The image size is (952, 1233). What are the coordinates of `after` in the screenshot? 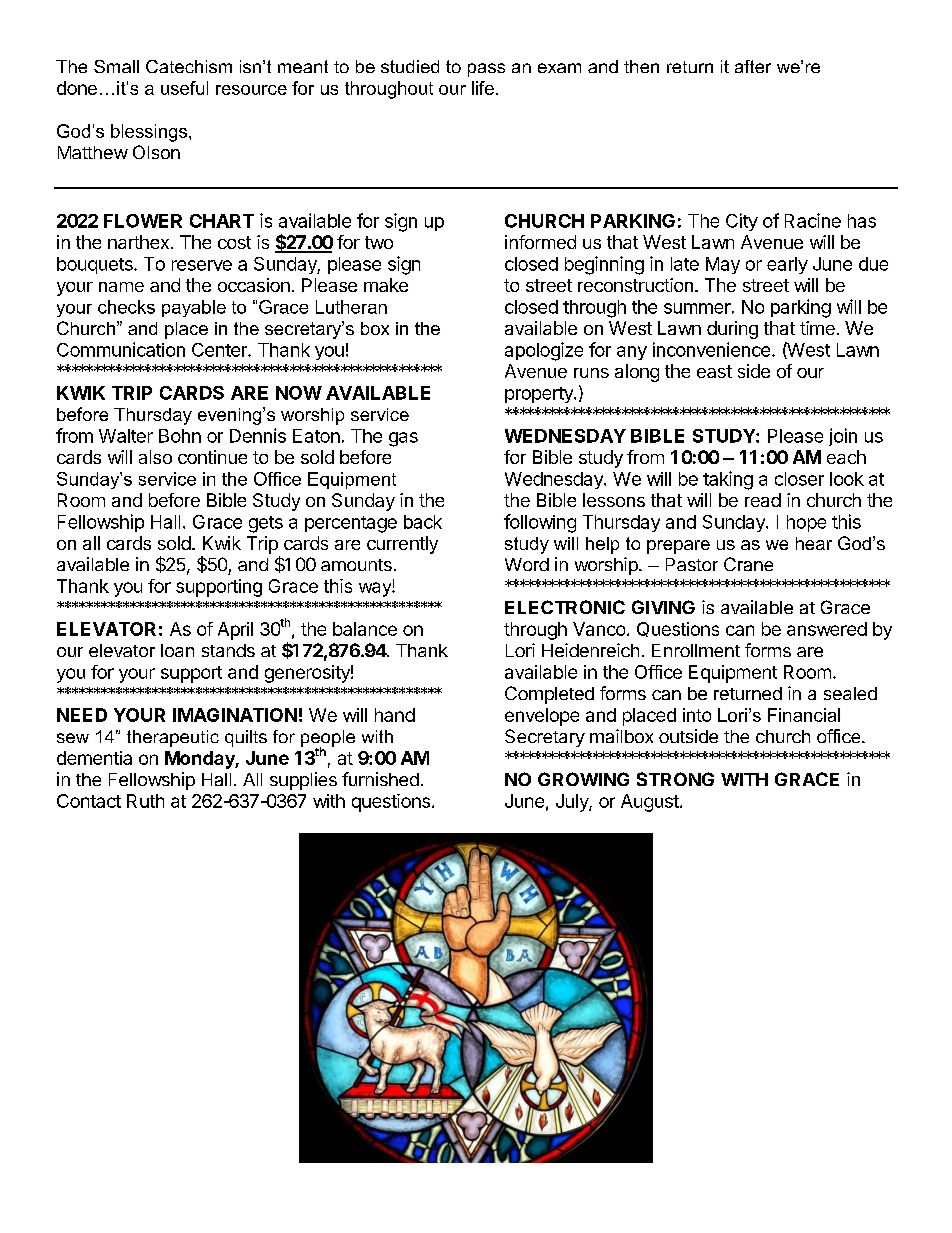 It's located at (753, 66).
